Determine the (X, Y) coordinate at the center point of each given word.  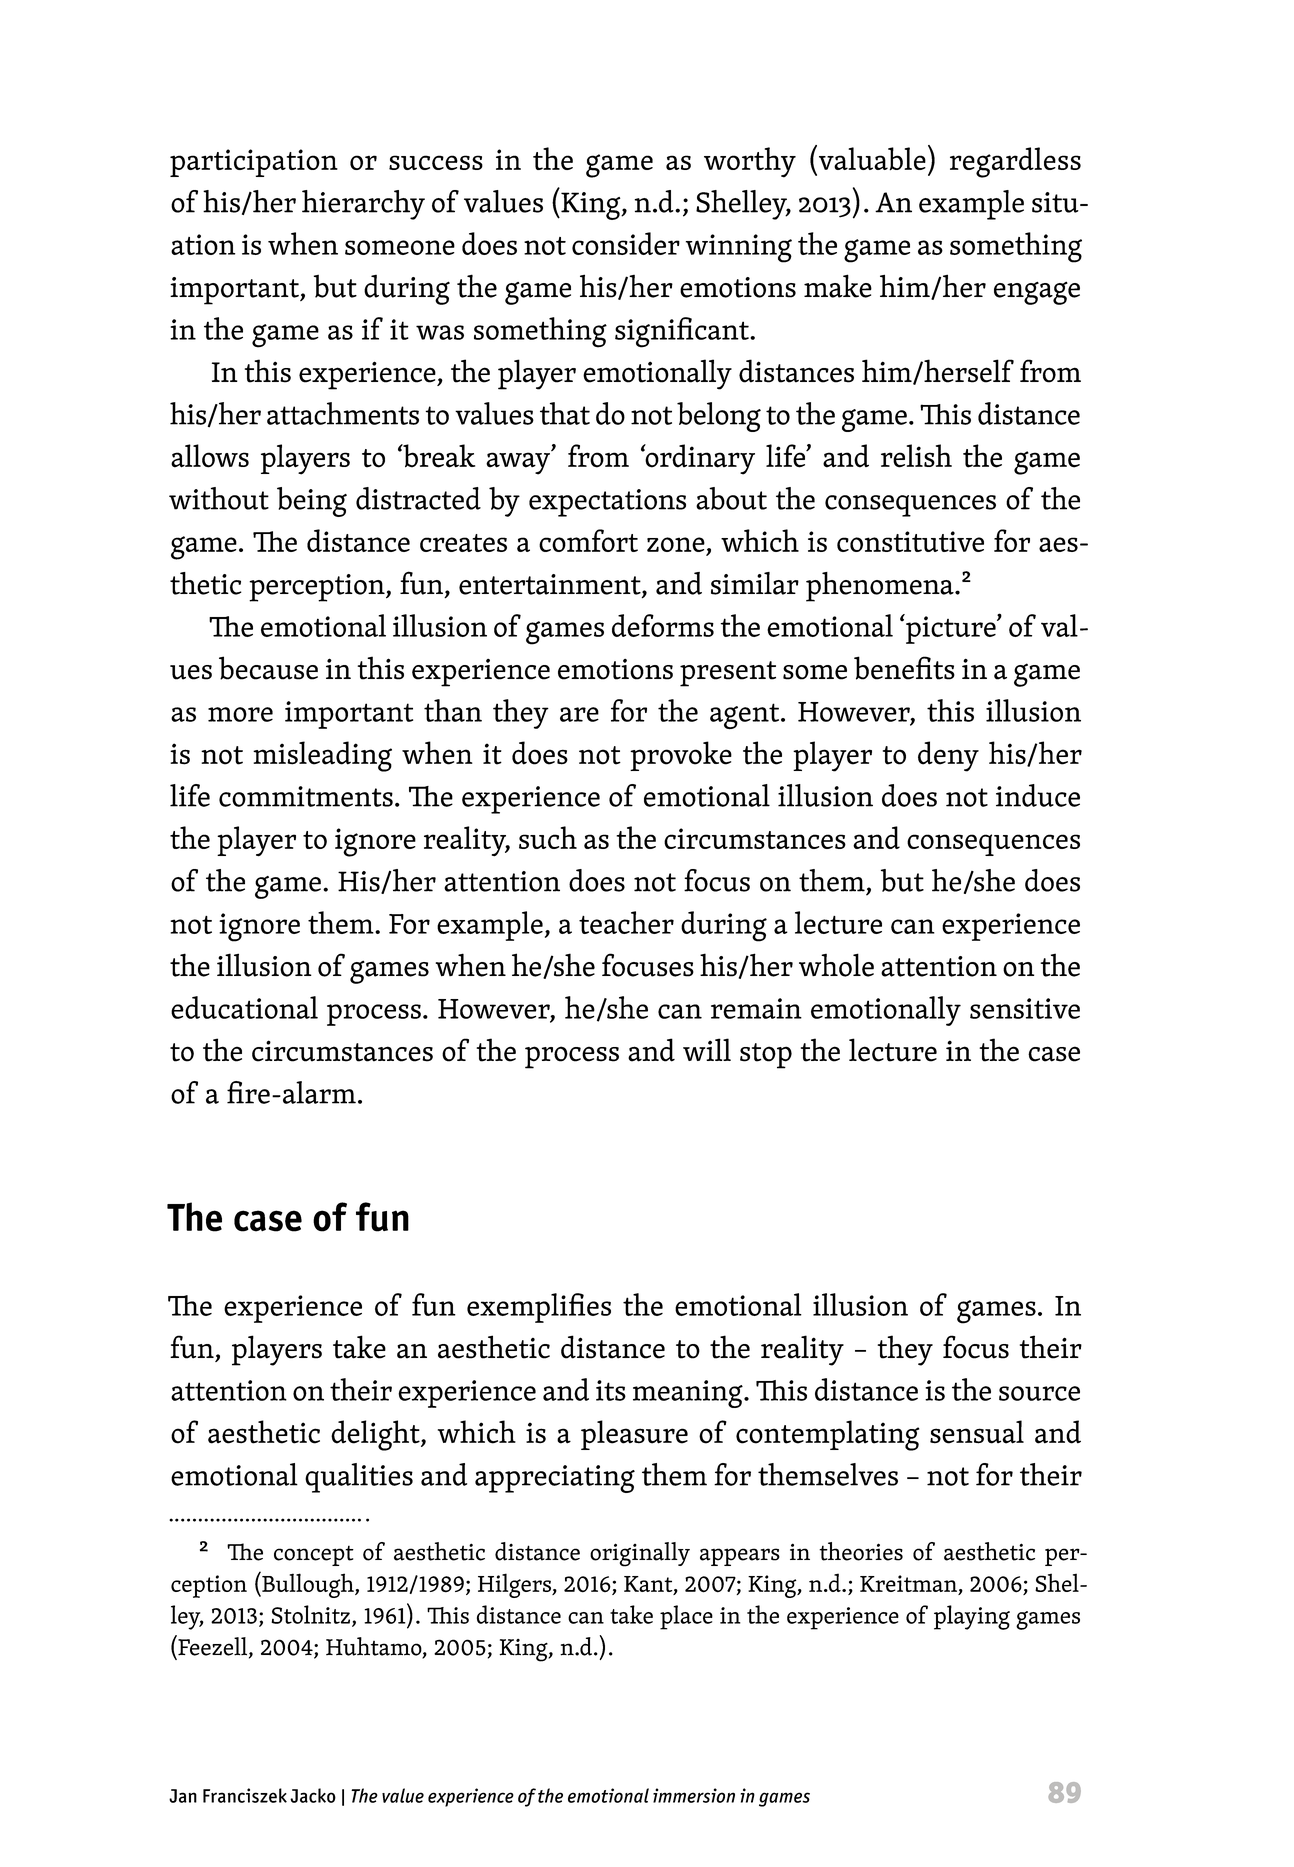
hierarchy (363, 205)
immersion (694, 1795)
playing (972, 1617)
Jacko (313, 1795)
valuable (871, 158)
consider (626, 243)
